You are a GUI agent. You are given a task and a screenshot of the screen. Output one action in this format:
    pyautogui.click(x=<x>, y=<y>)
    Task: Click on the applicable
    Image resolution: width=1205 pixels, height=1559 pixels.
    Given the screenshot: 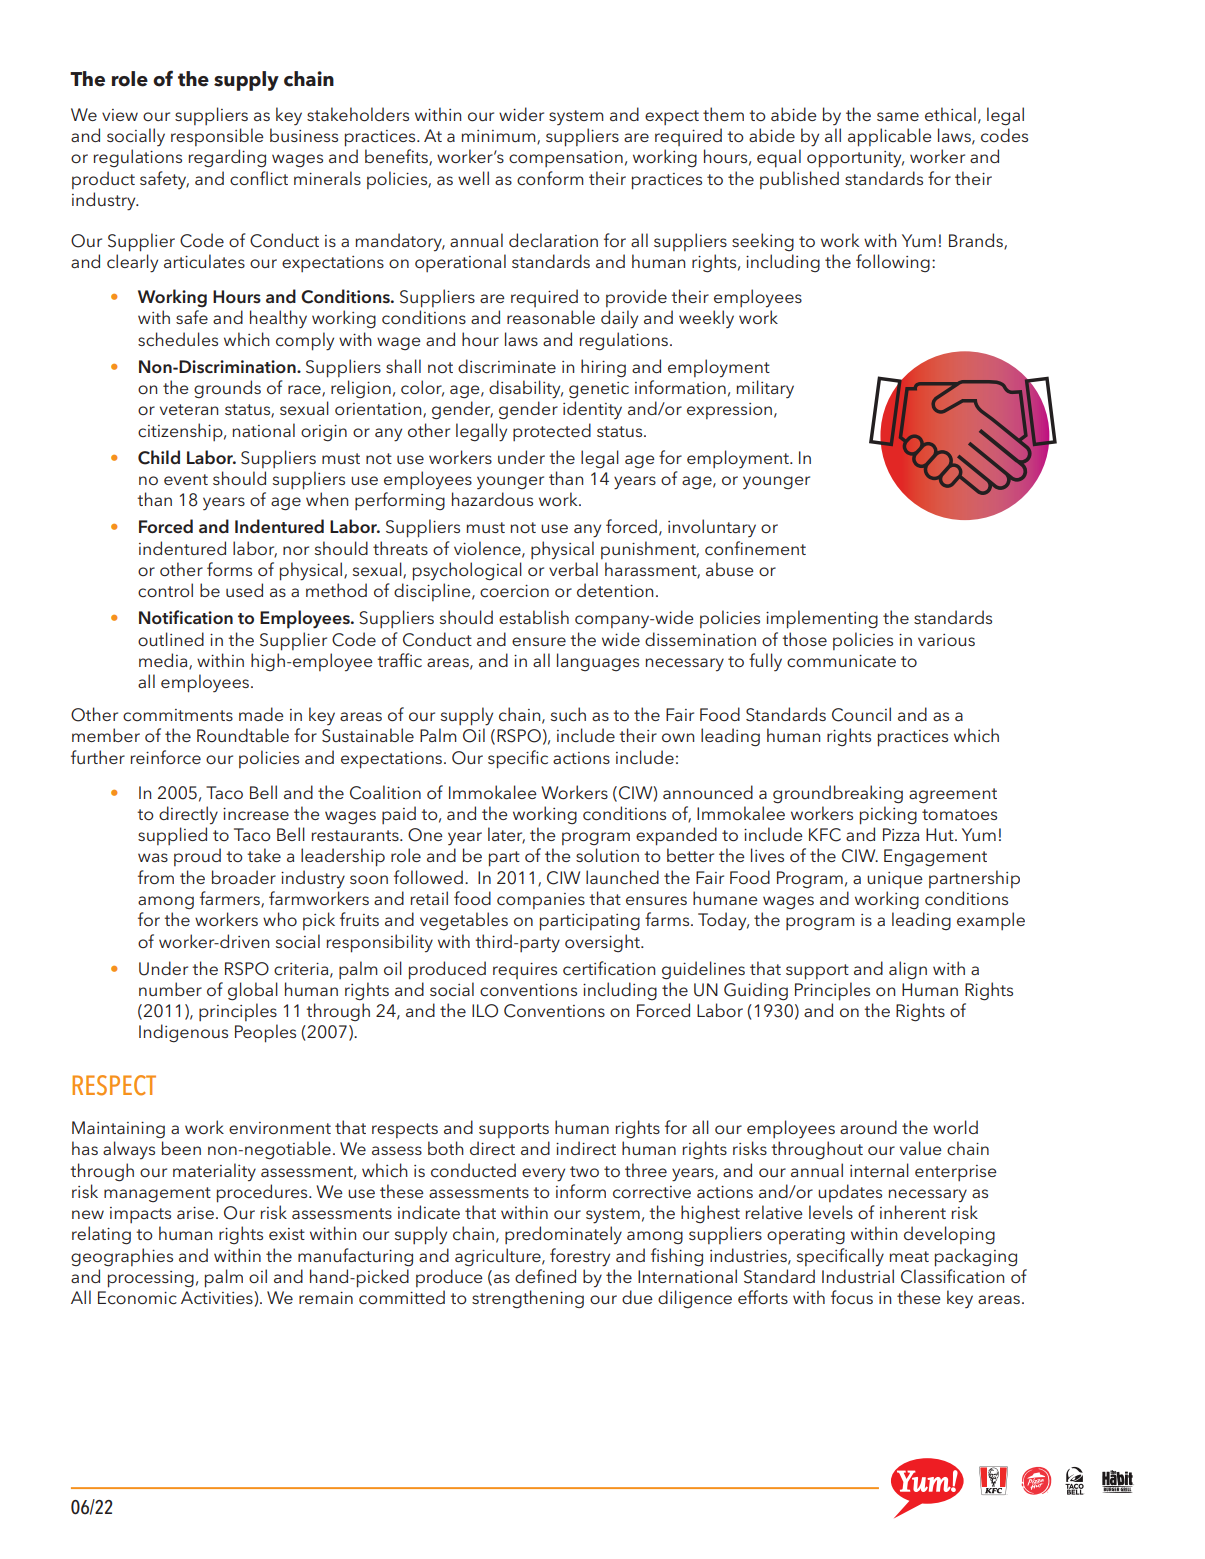 What is the action you would take?
    pyautogui.click(x=890, y=137)
